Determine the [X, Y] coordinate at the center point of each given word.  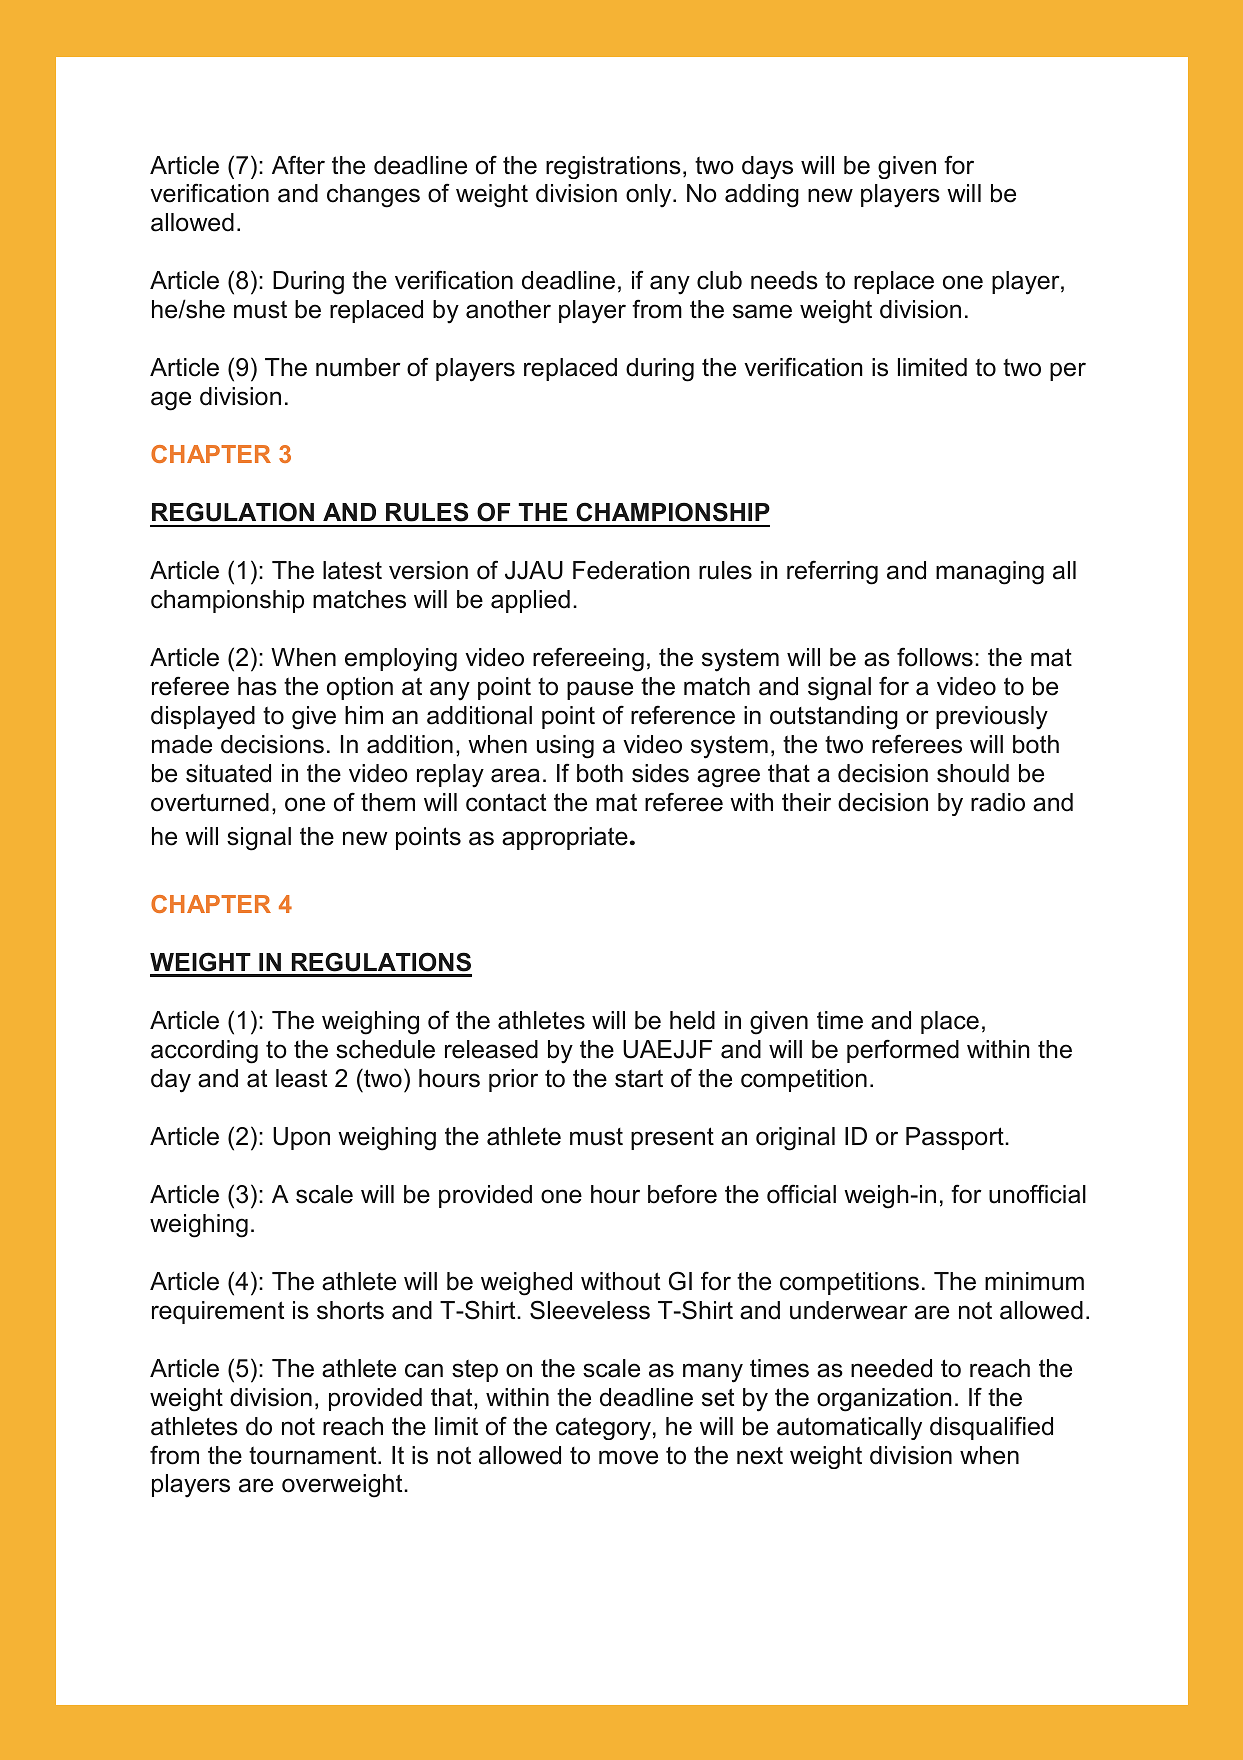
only [650, 196]
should [973, 773]
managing [990, 573]
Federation [631, 570]
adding [762, 196]
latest [352, 570]
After [298, 165]
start [639, 1079]
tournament [314, 1455]
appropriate [565, 838]
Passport [956, 1138]
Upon [301, 1138]
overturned [210, 802]
